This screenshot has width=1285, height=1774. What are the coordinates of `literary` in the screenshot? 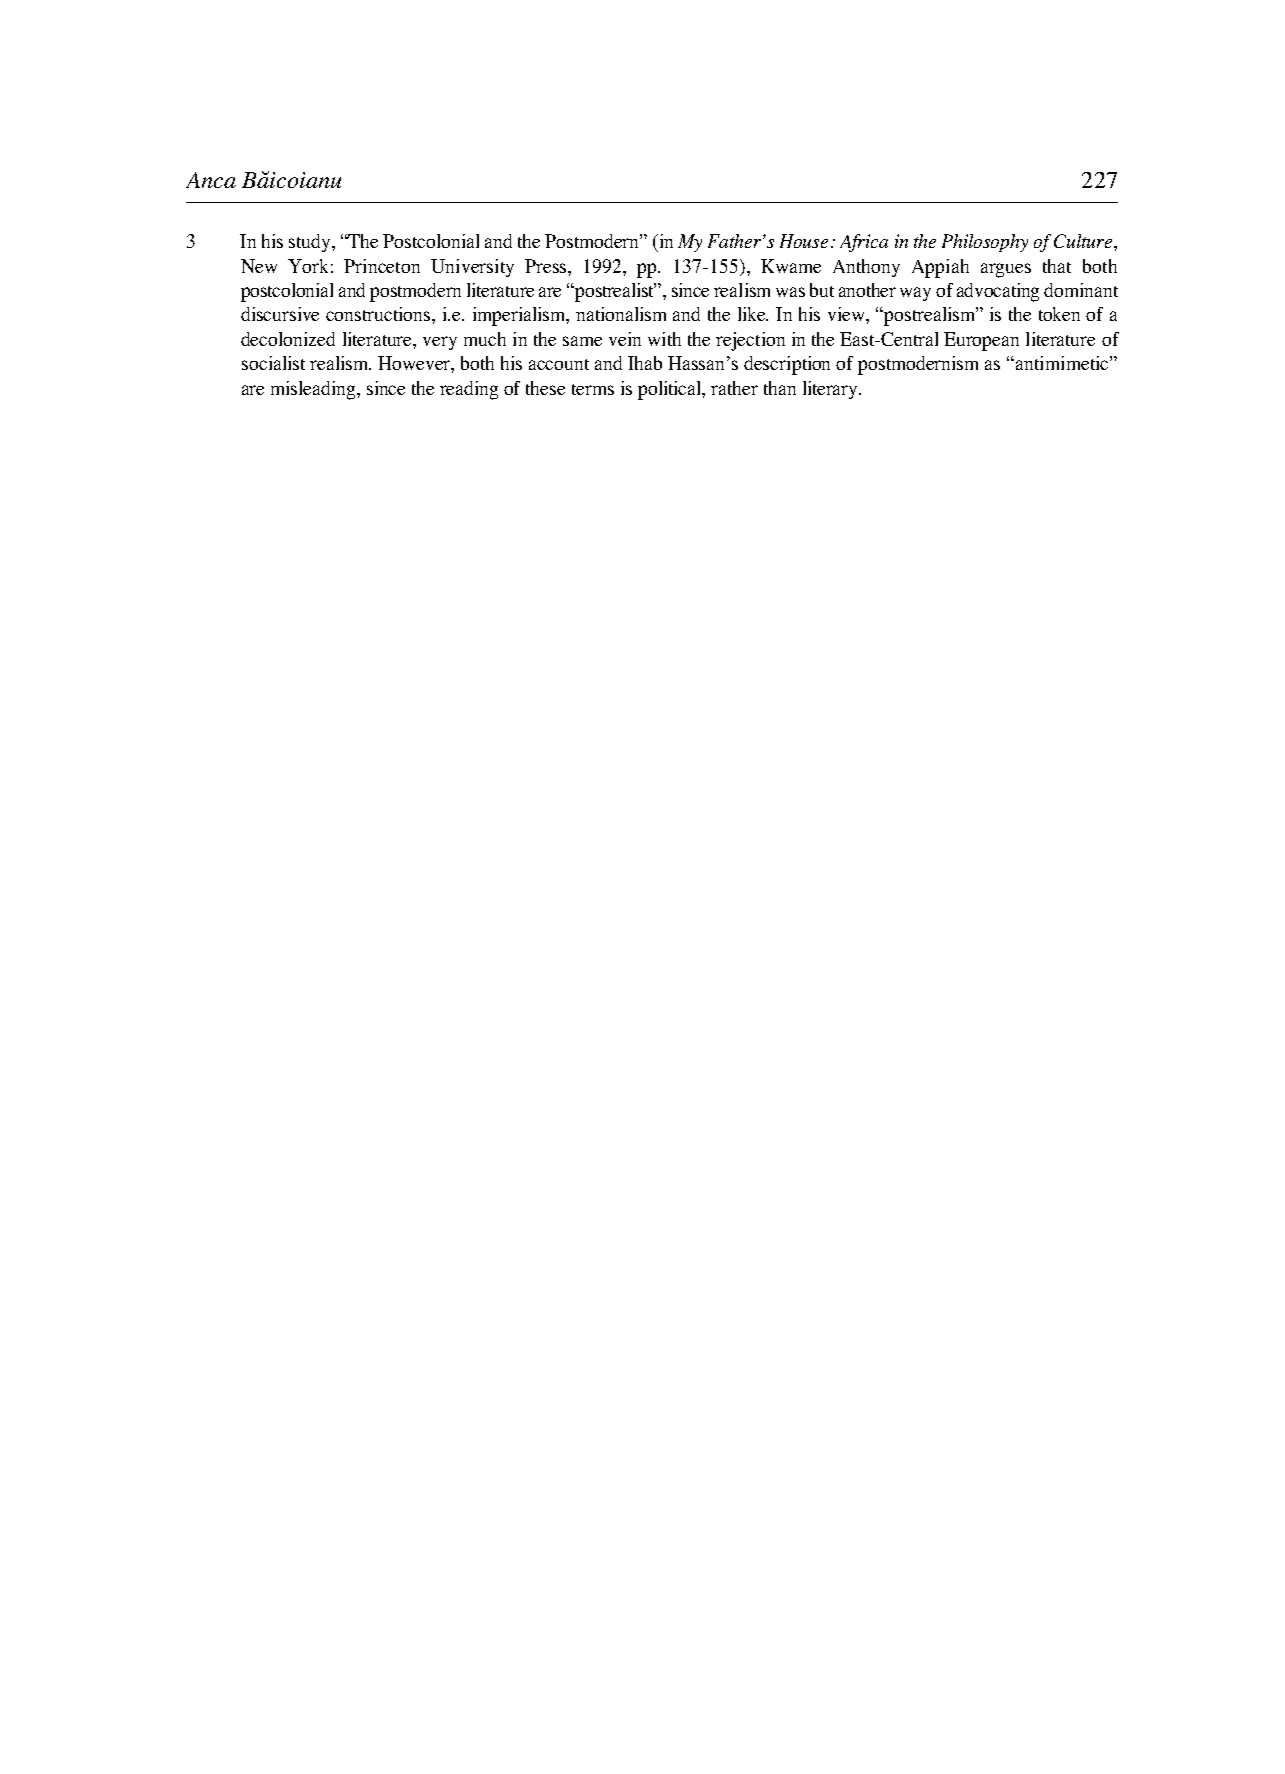 It's located at (831, 390).
